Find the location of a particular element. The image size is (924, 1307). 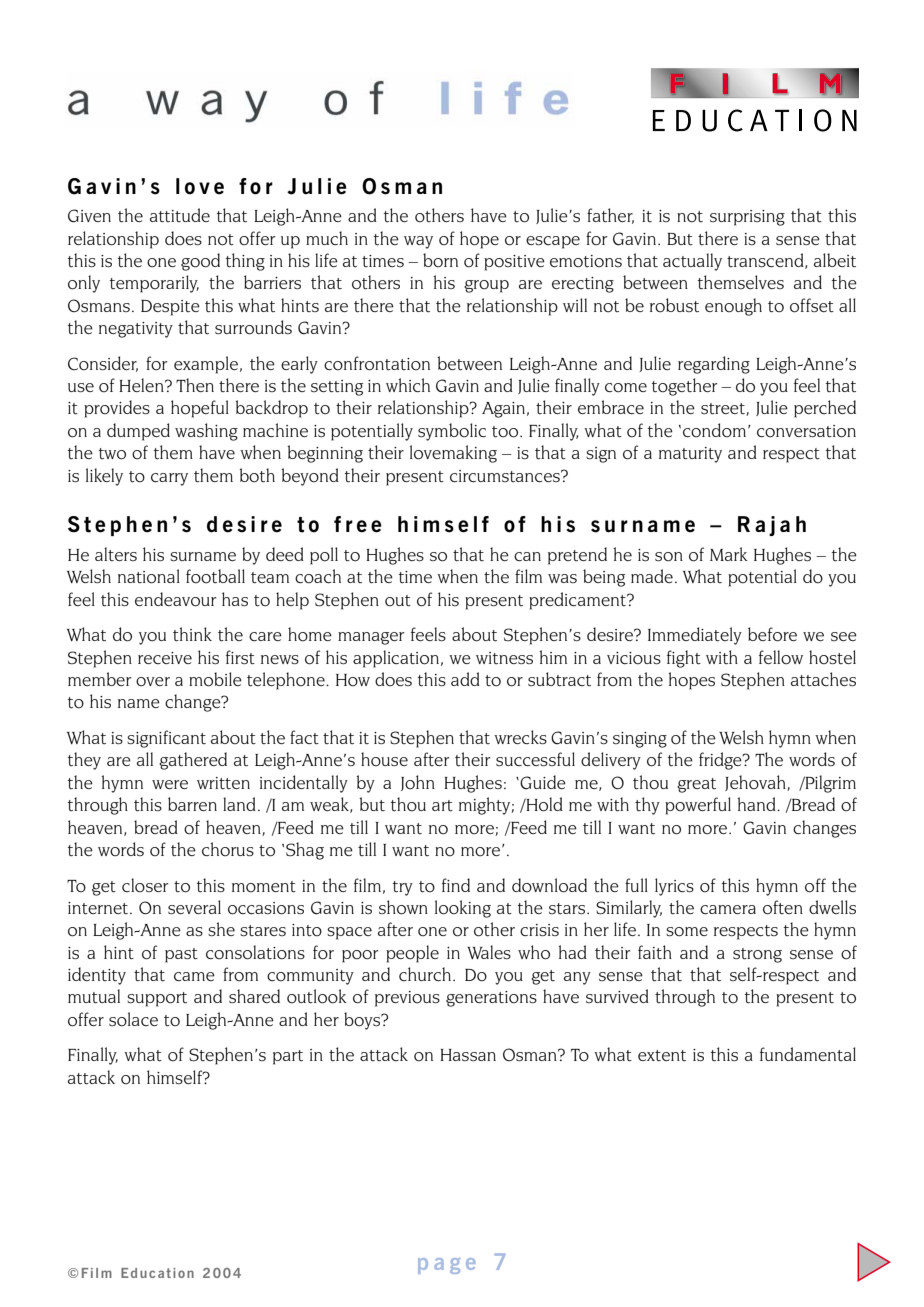

Hassan is located at coordinates (468, 1055).
